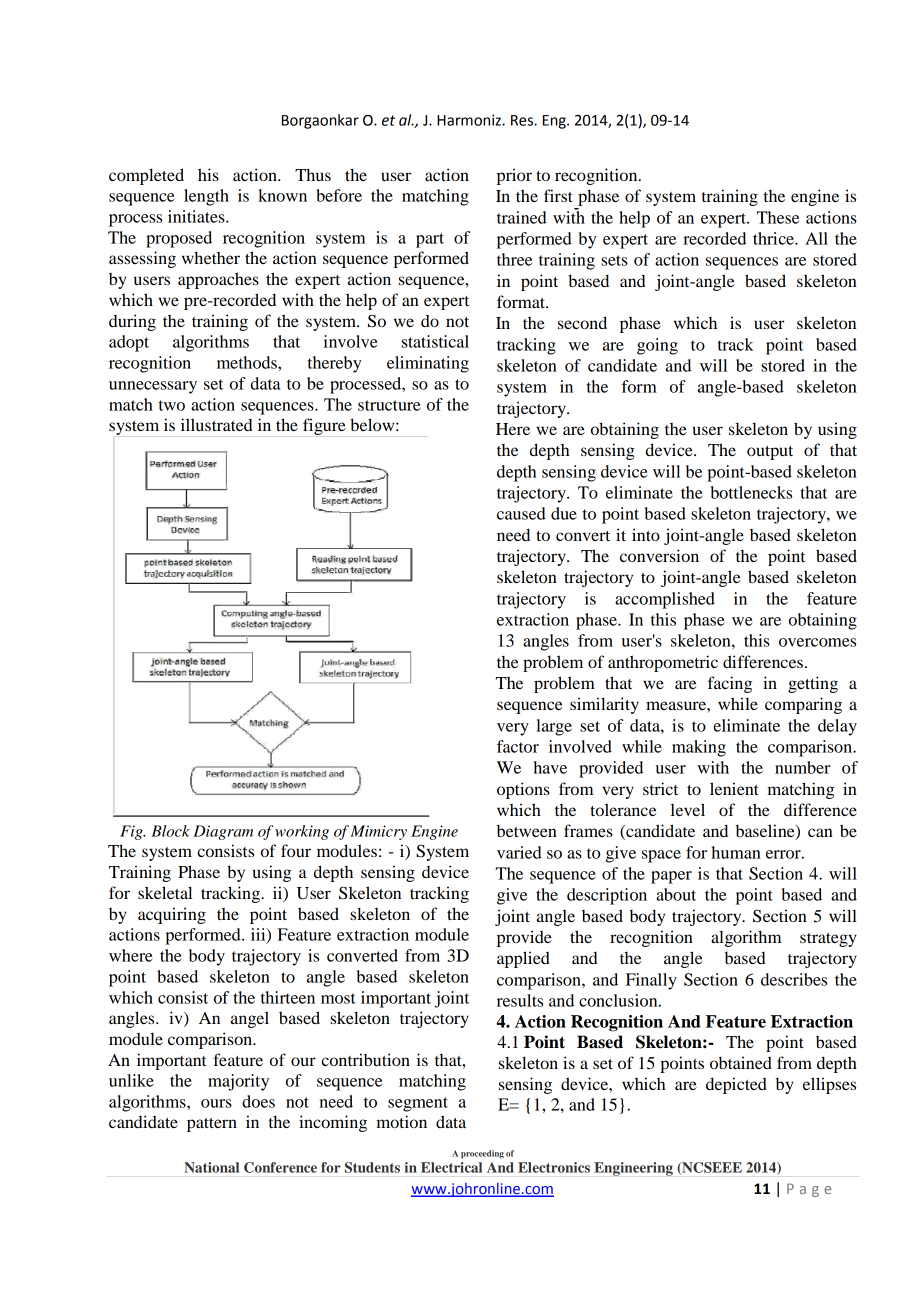 The height and width of the screenshot is (1308, 924). I want to click on length, so click(206, 197).
